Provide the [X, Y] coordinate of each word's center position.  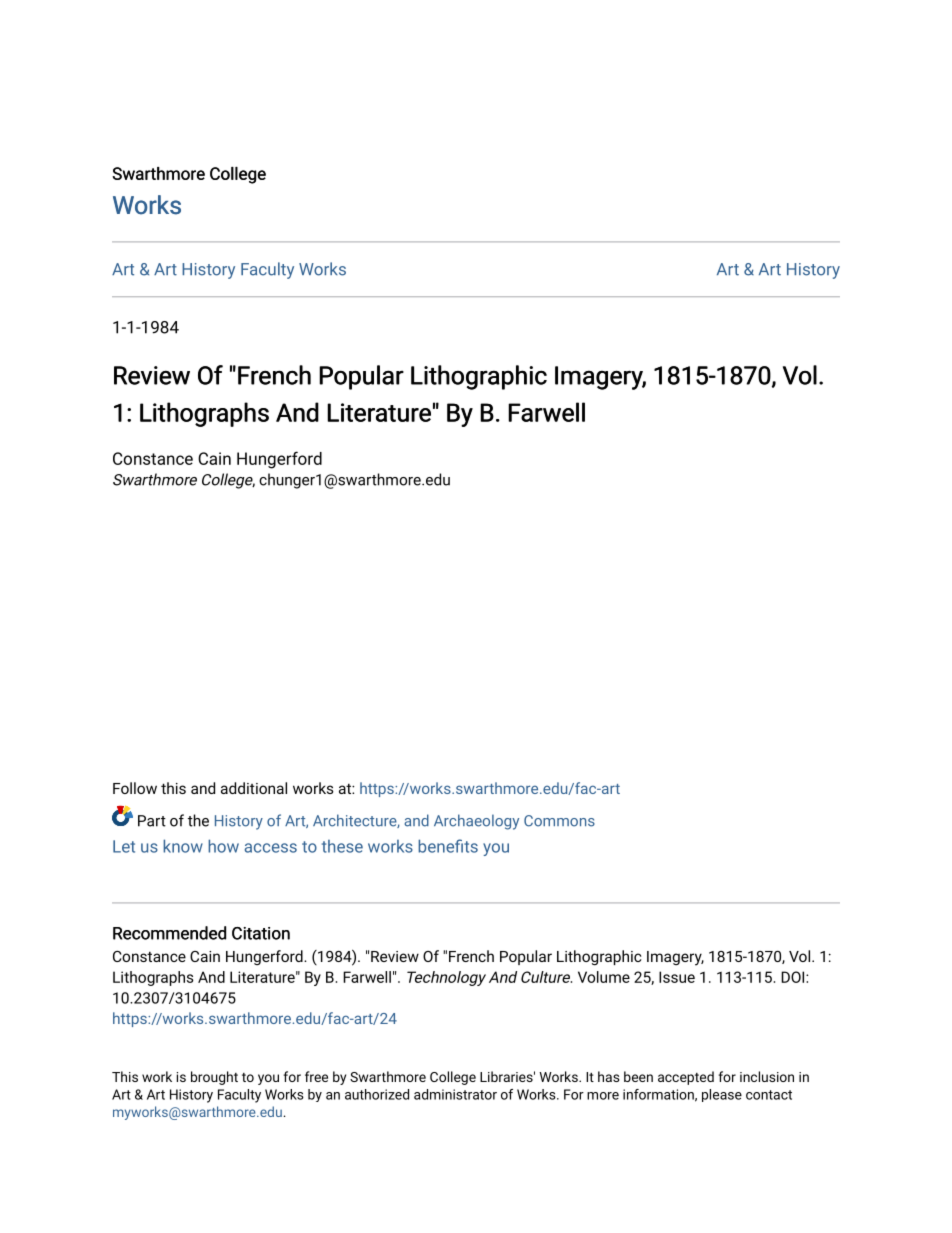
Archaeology [476, 822]
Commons [559, 821]
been [638, 1076]
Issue [677, 977]
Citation [261, 933]
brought [214, 1078]
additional [254, 788]
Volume [604, 977]
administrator [455, 1094]
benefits [448, 846]
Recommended [169, 933]
